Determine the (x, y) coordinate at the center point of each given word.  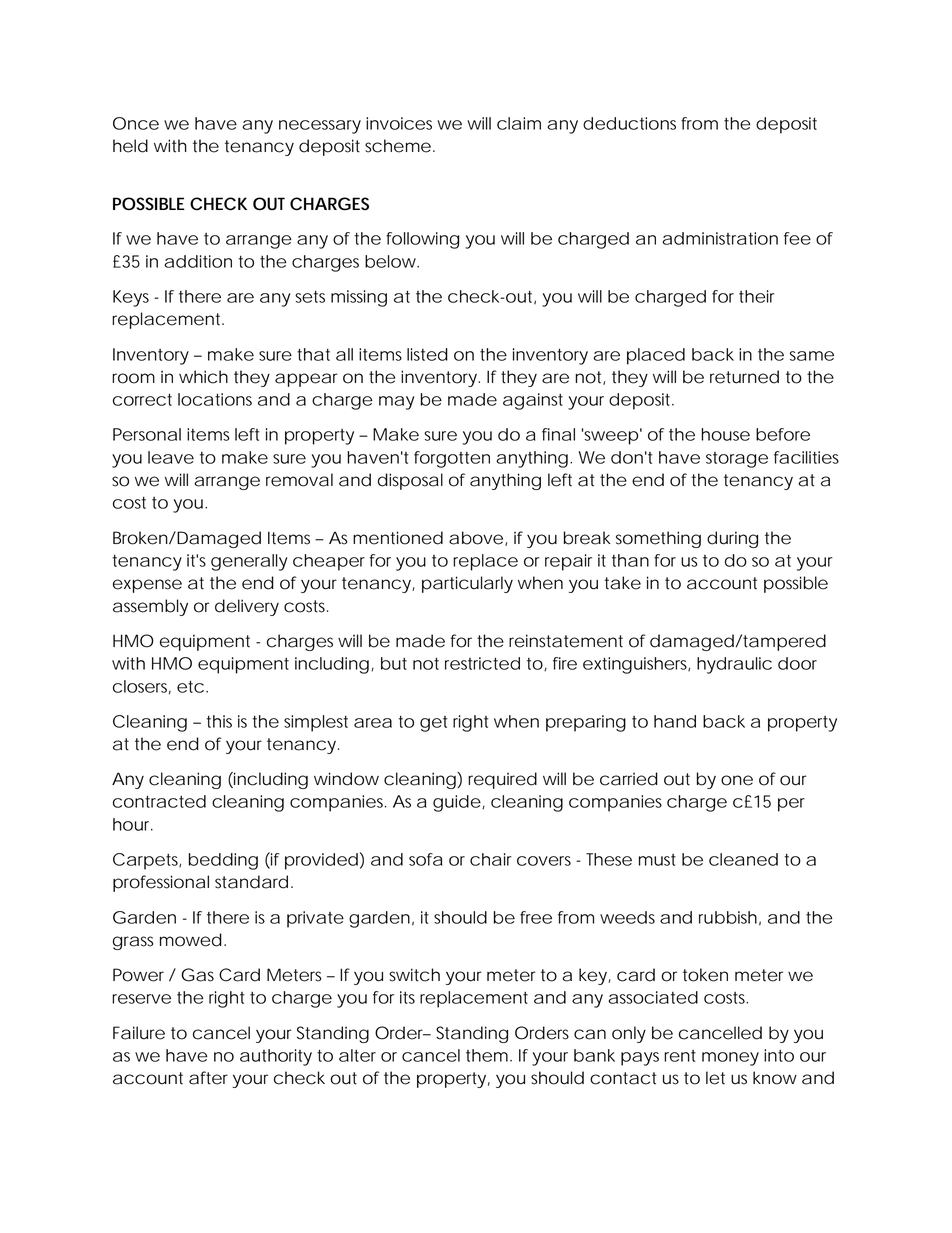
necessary (320, 127)
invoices (399, 123)
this (219, 721)
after (208, 1078)
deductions (629, 123)
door (797, 663)
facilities (806, 457)
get (434, 724)
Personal (147, 434)
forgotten (452, 459)
